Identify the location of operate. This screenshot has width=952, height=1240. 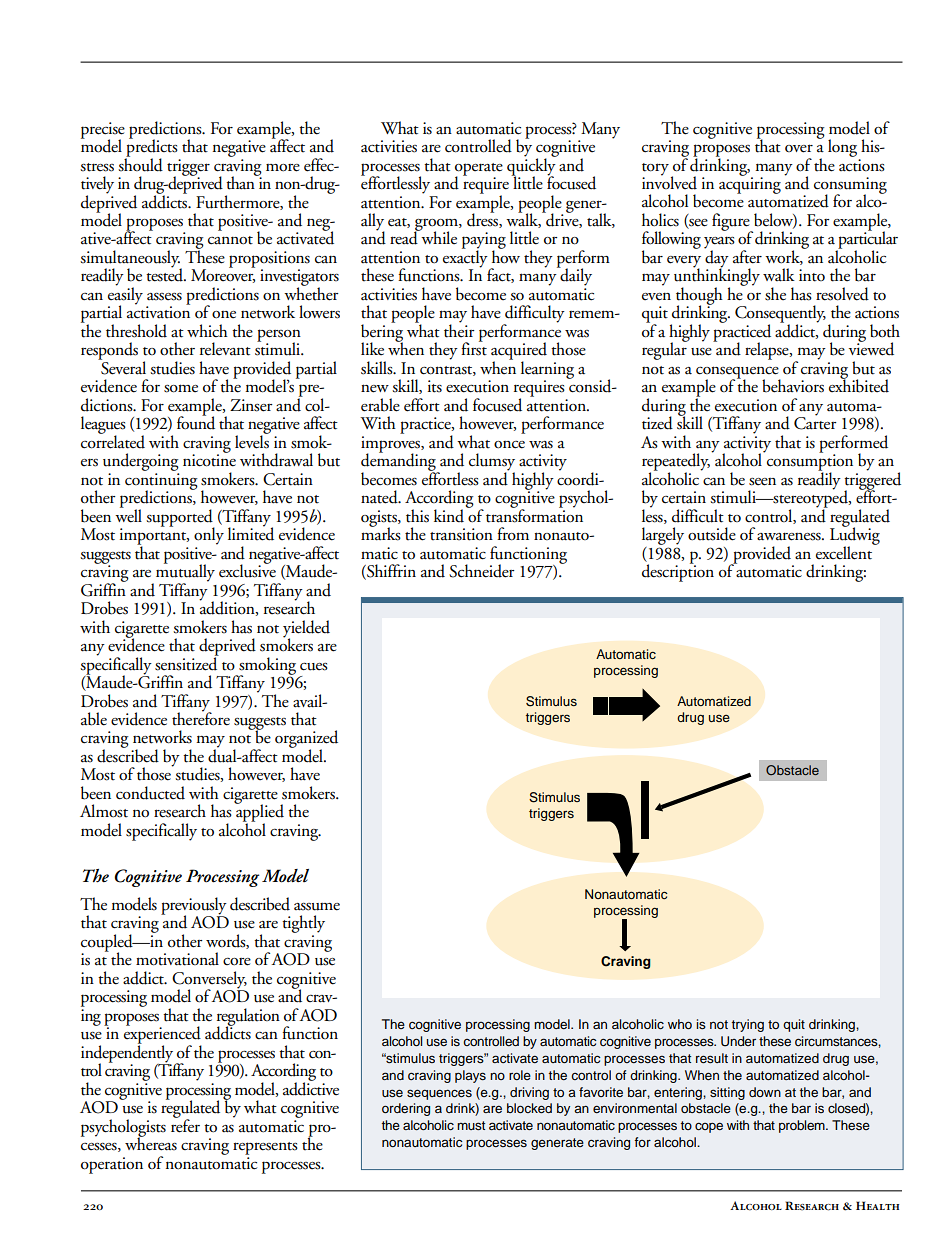
(479, 170).
